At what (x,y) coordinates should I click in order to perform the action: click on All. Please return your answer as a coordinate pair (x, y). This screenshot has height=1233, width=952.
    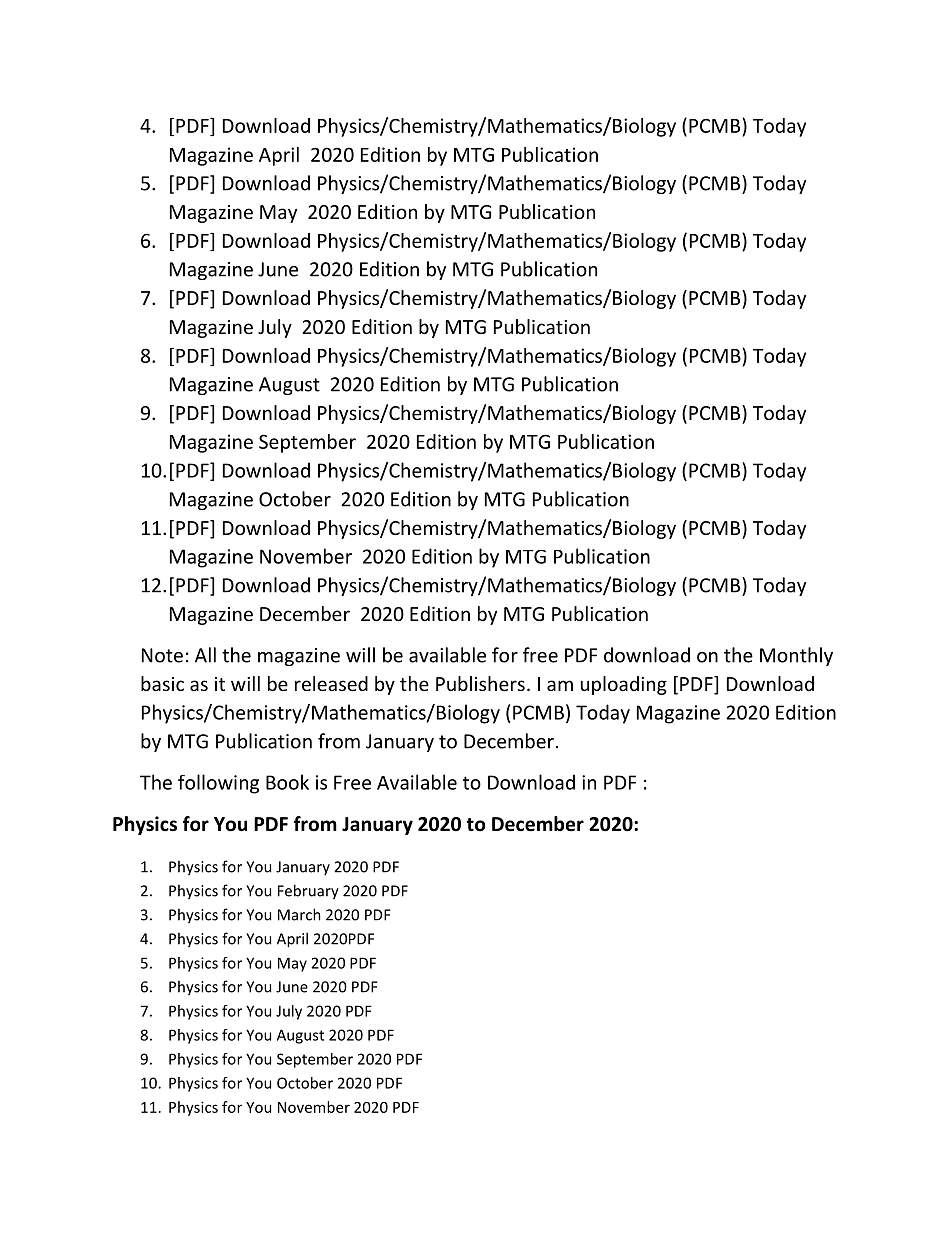
    Looking at the image, I should click on (205, 655).
